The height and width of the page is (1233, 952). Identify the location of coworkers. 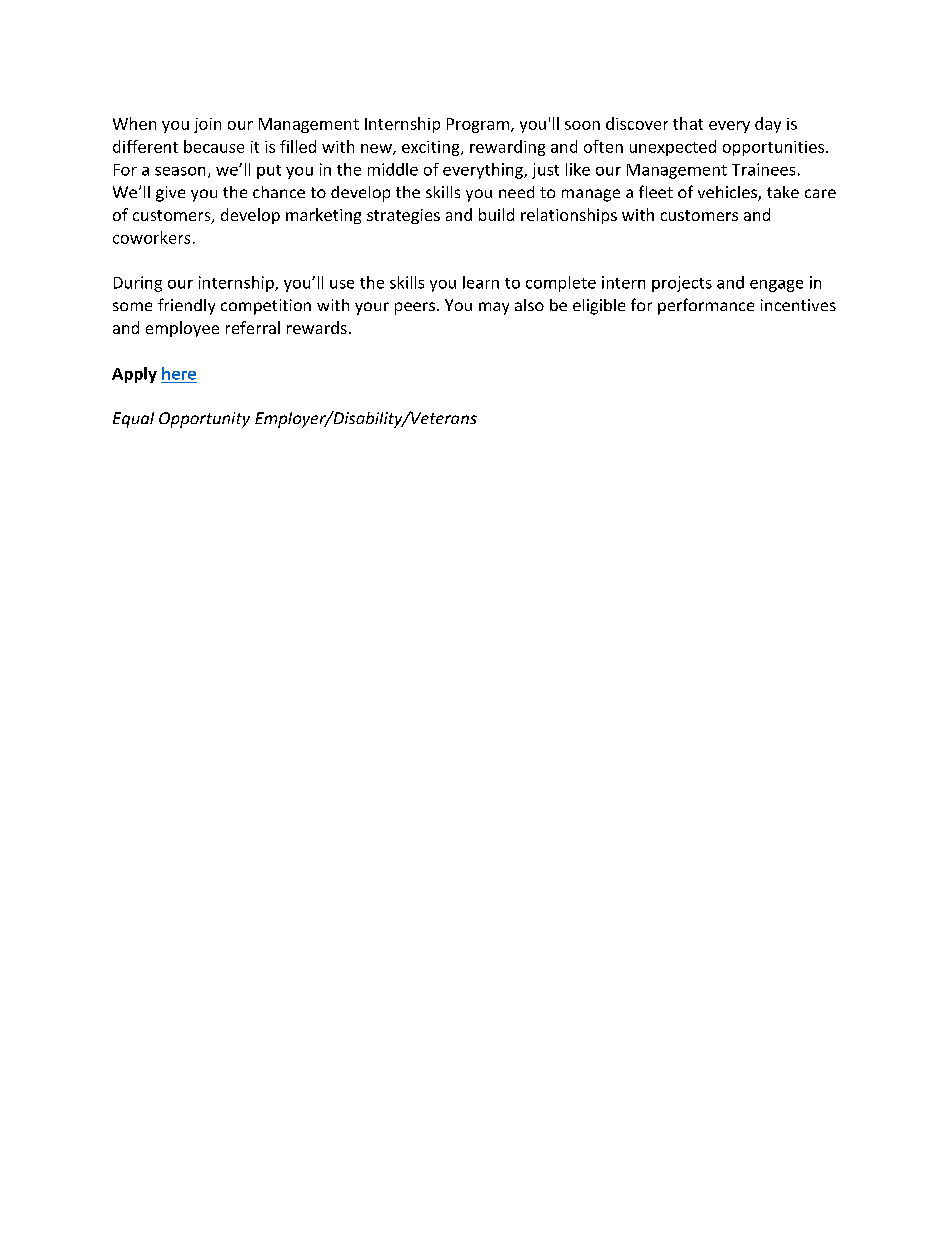
(151, 237).
